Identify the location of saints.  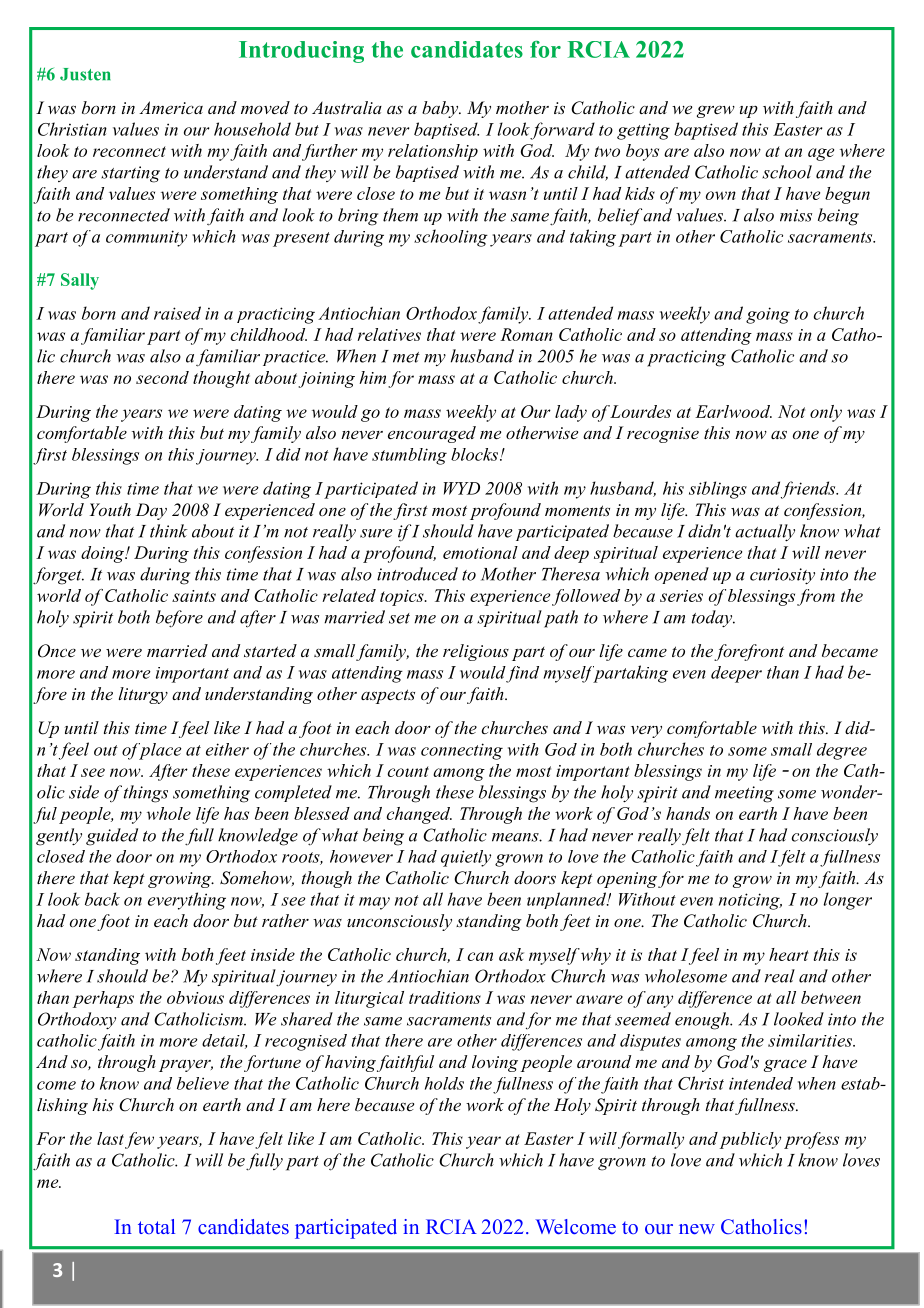
(194, 596).
